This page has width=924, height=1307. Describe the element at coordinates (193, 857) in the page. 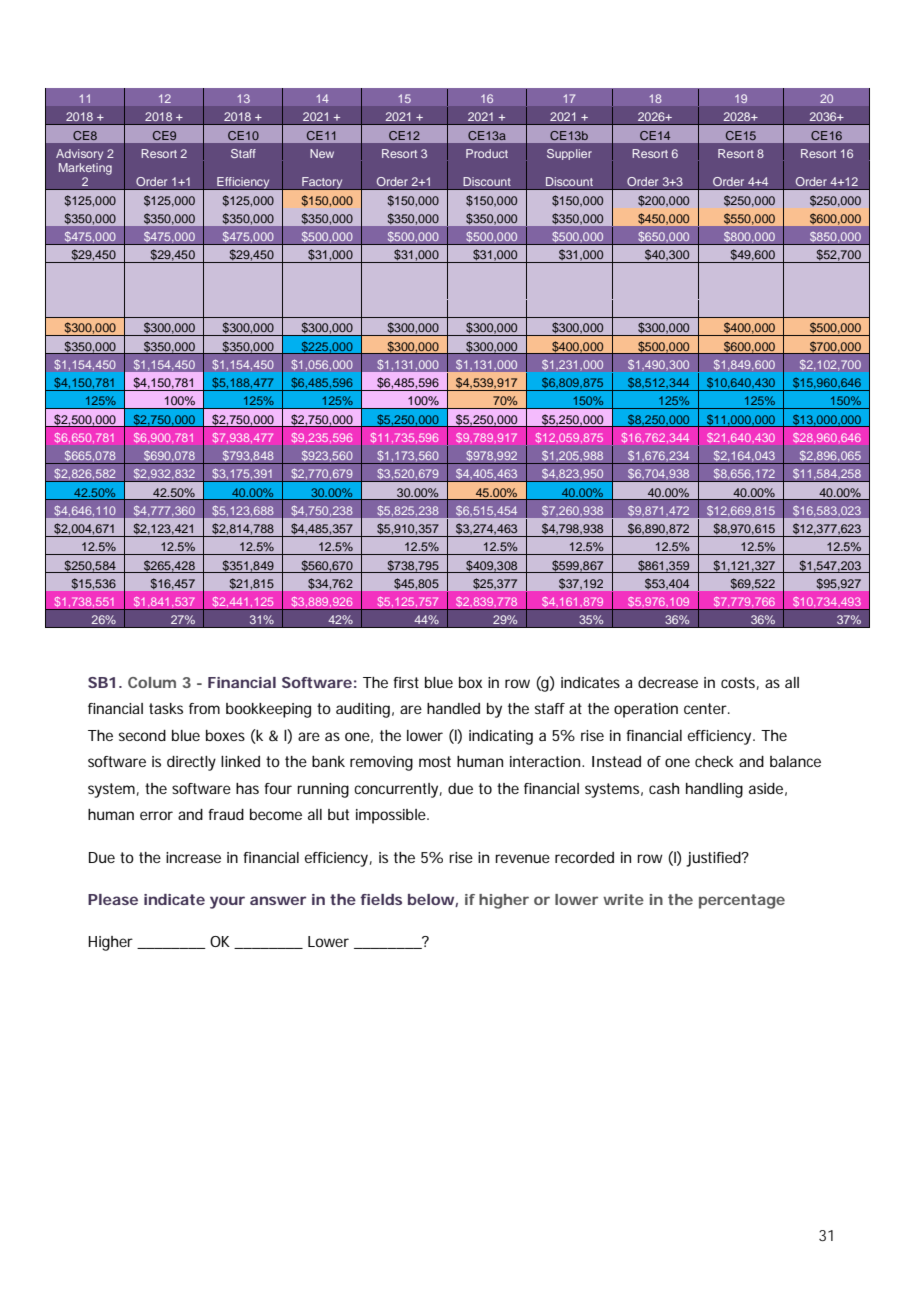

I see `increase` at that location.
